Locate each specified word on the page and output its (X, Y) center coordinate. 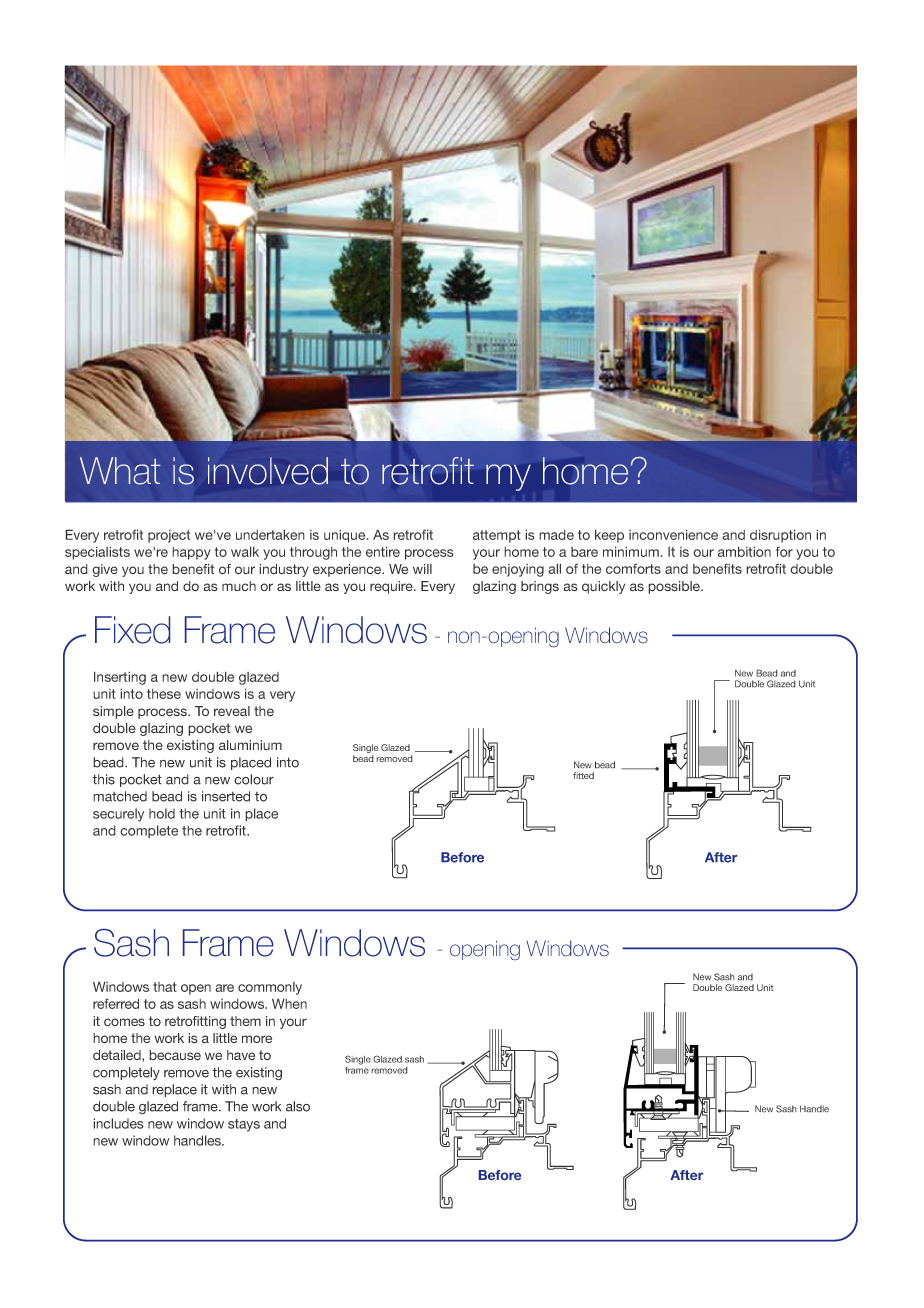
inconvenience (673, 534)
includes (118, 1123)
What (120, 471)
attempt (497, 536)
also (298, 1106)
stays (244, 1125)
